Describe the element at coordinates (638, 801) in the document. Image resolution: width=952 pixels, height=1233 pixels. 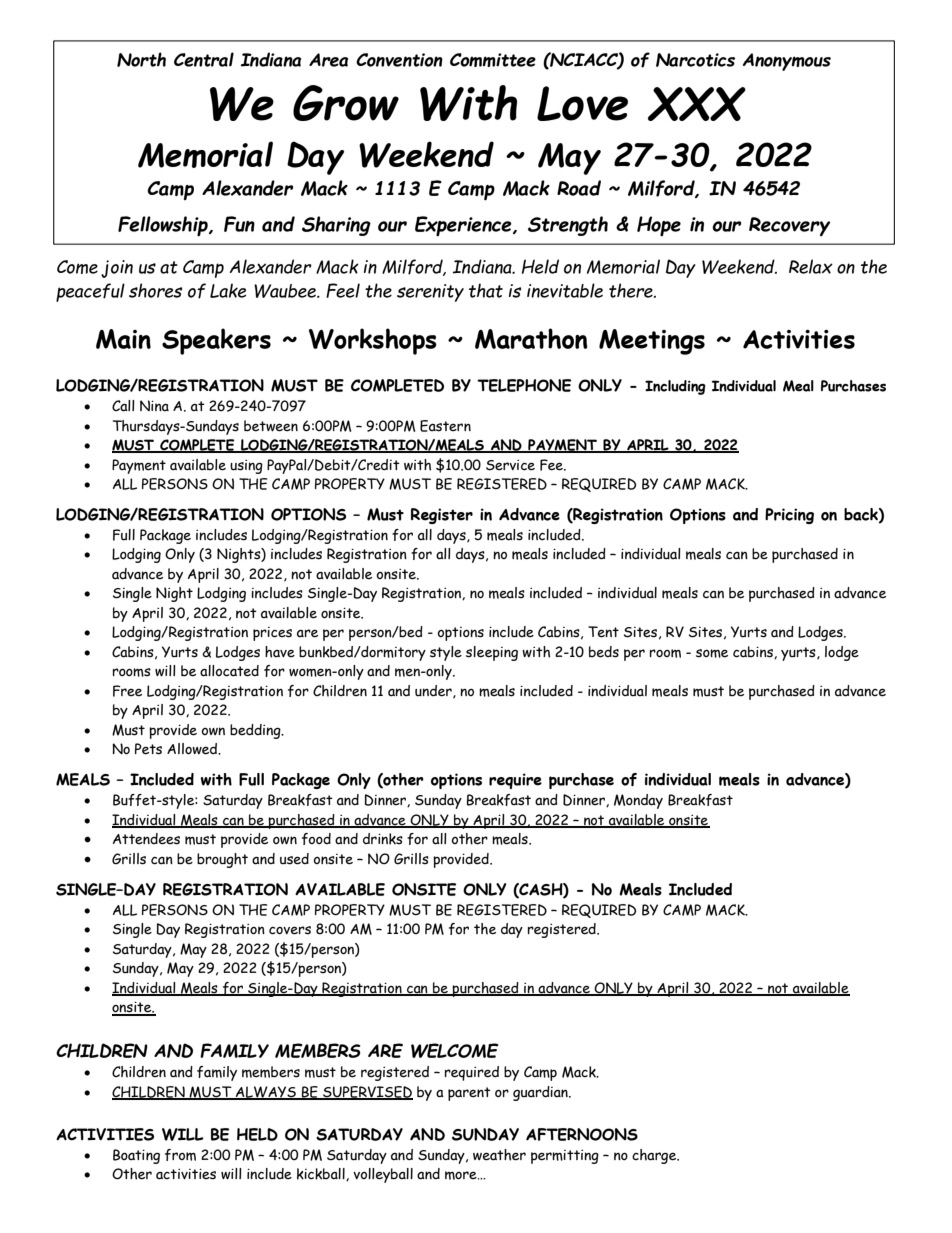
I see `Monday` at that location.
